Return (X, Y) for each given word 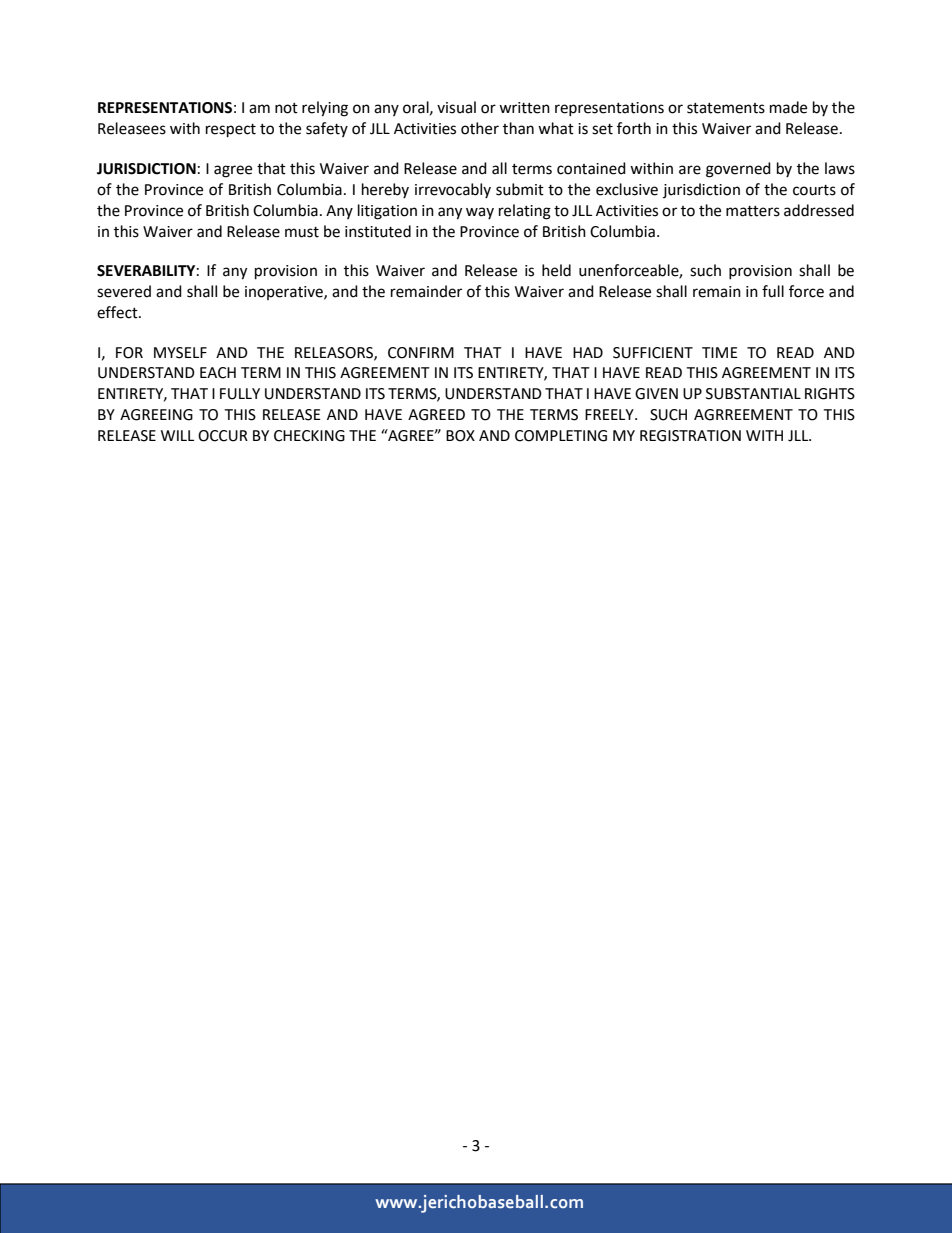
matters (753, 211)
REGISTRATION (690, 436)
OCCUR (223, 436)
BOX (460, 436)
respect (231, 131)
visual (456, 107)
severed (124, 291)
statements (726, 108)
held (556, 270)
